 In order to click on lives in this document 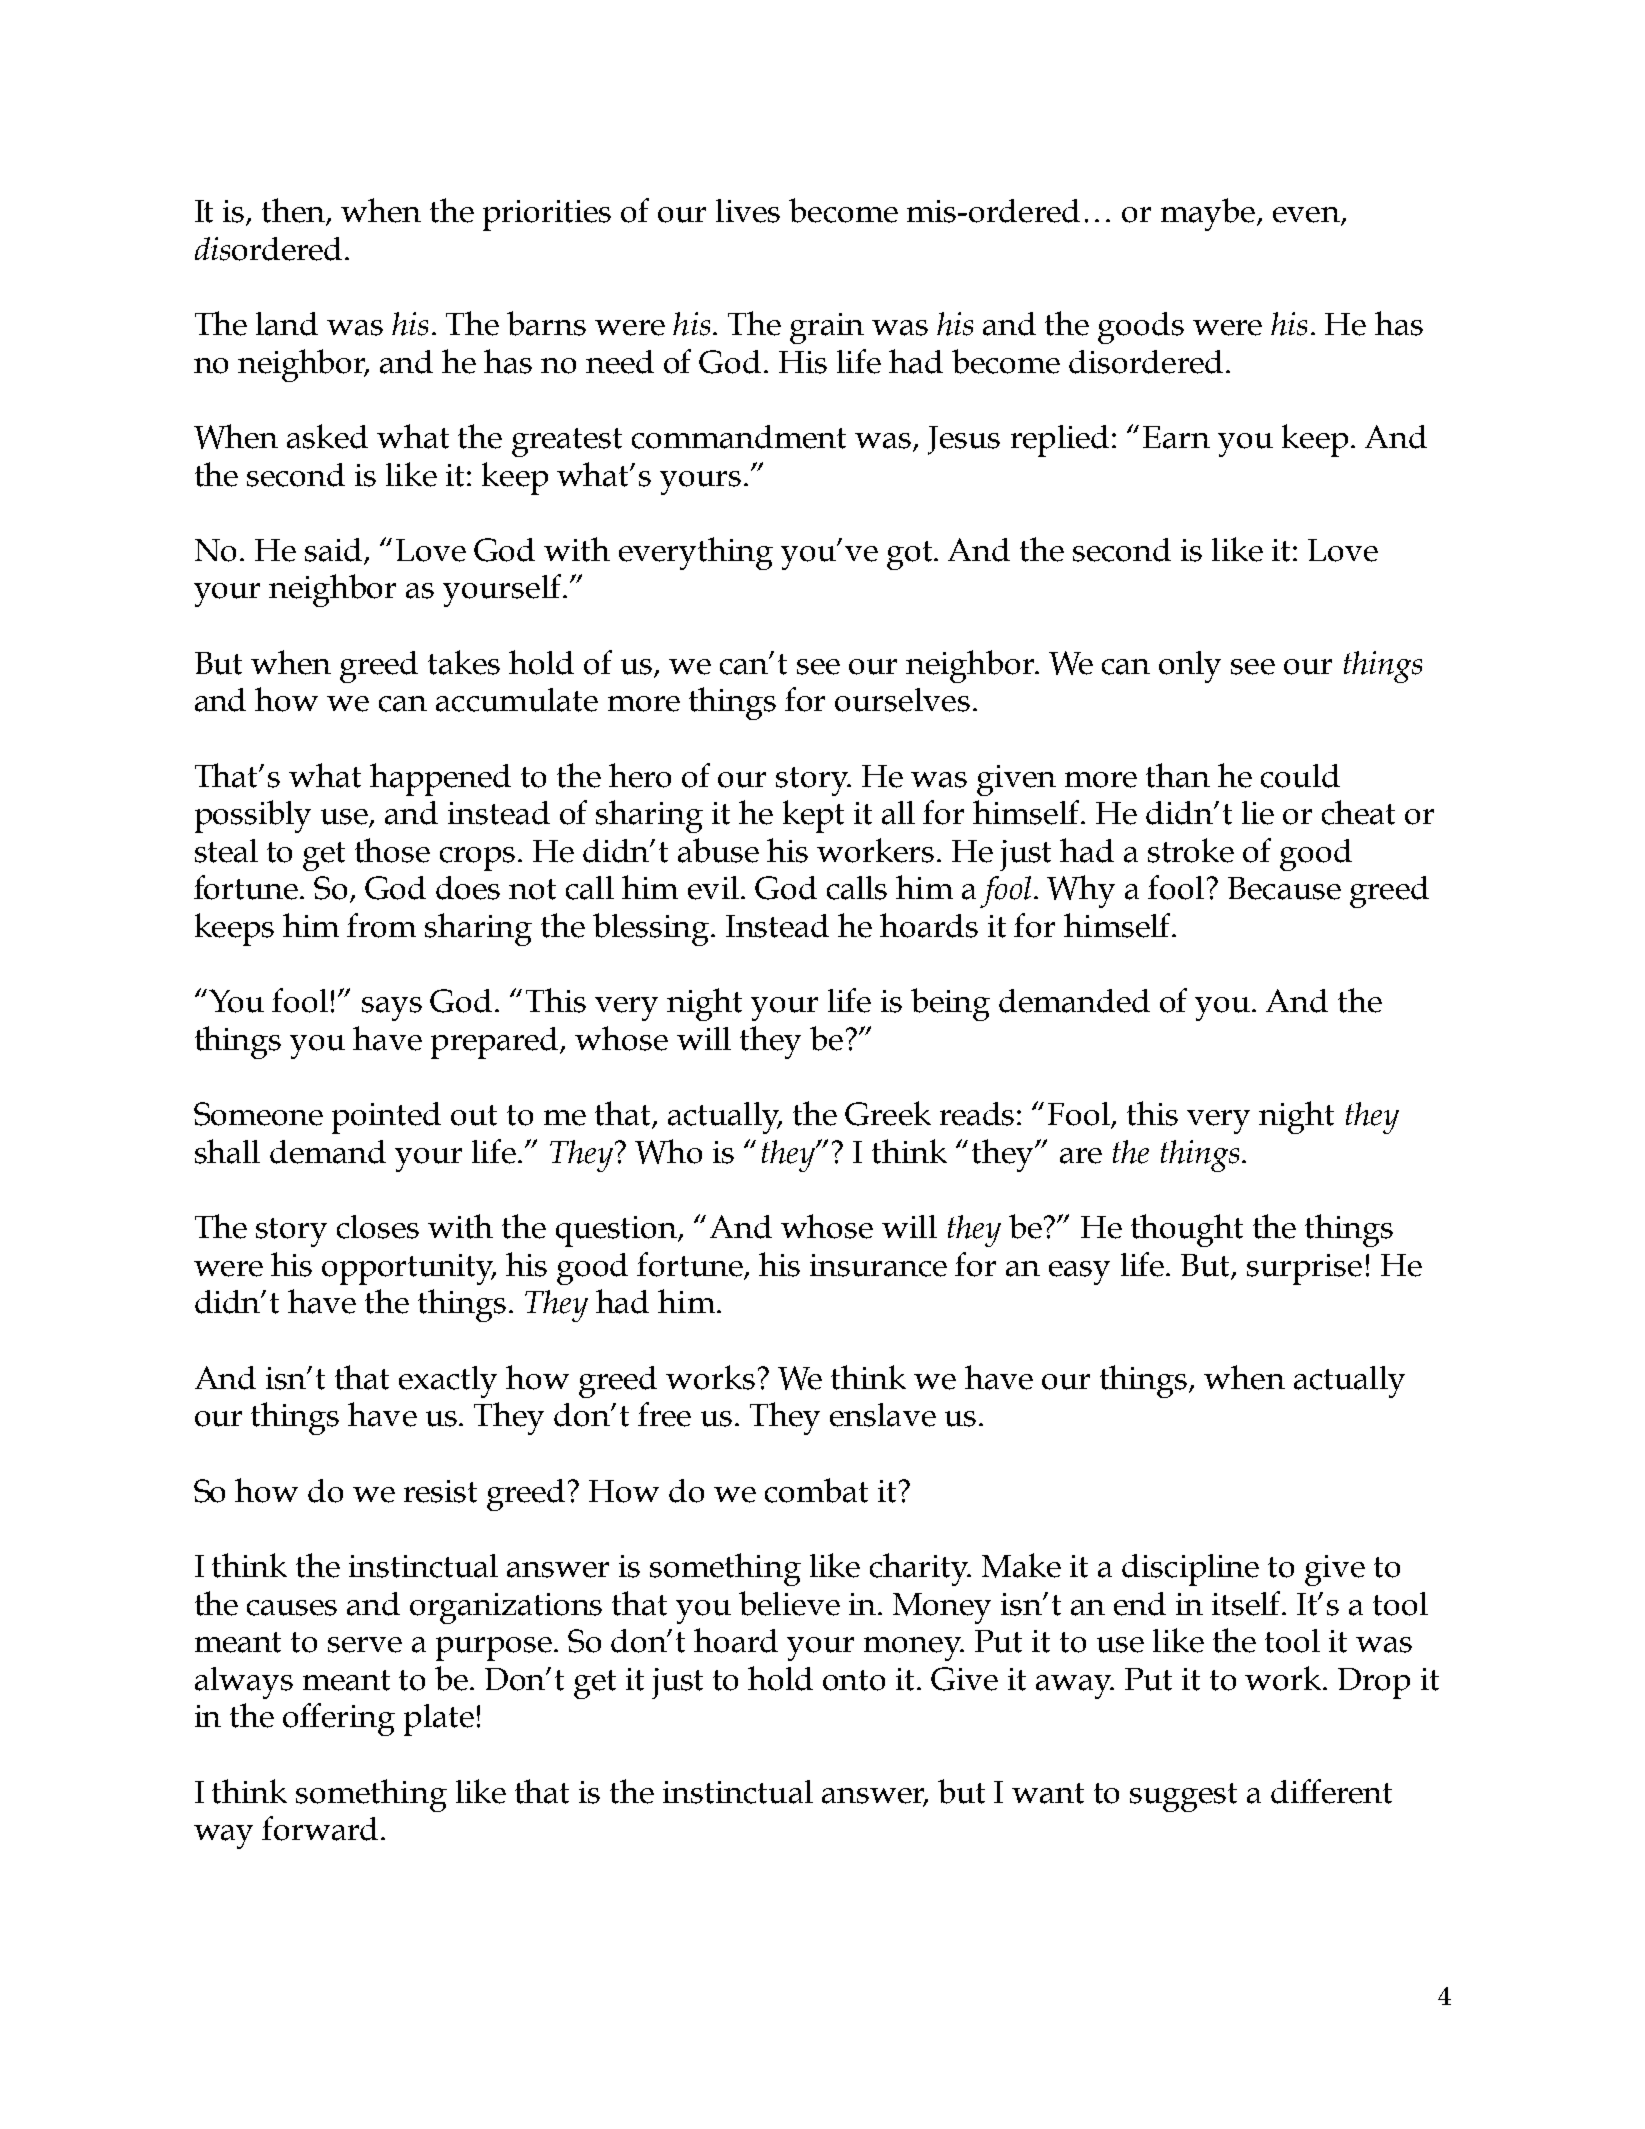, I will do `click(748, 211)`.
